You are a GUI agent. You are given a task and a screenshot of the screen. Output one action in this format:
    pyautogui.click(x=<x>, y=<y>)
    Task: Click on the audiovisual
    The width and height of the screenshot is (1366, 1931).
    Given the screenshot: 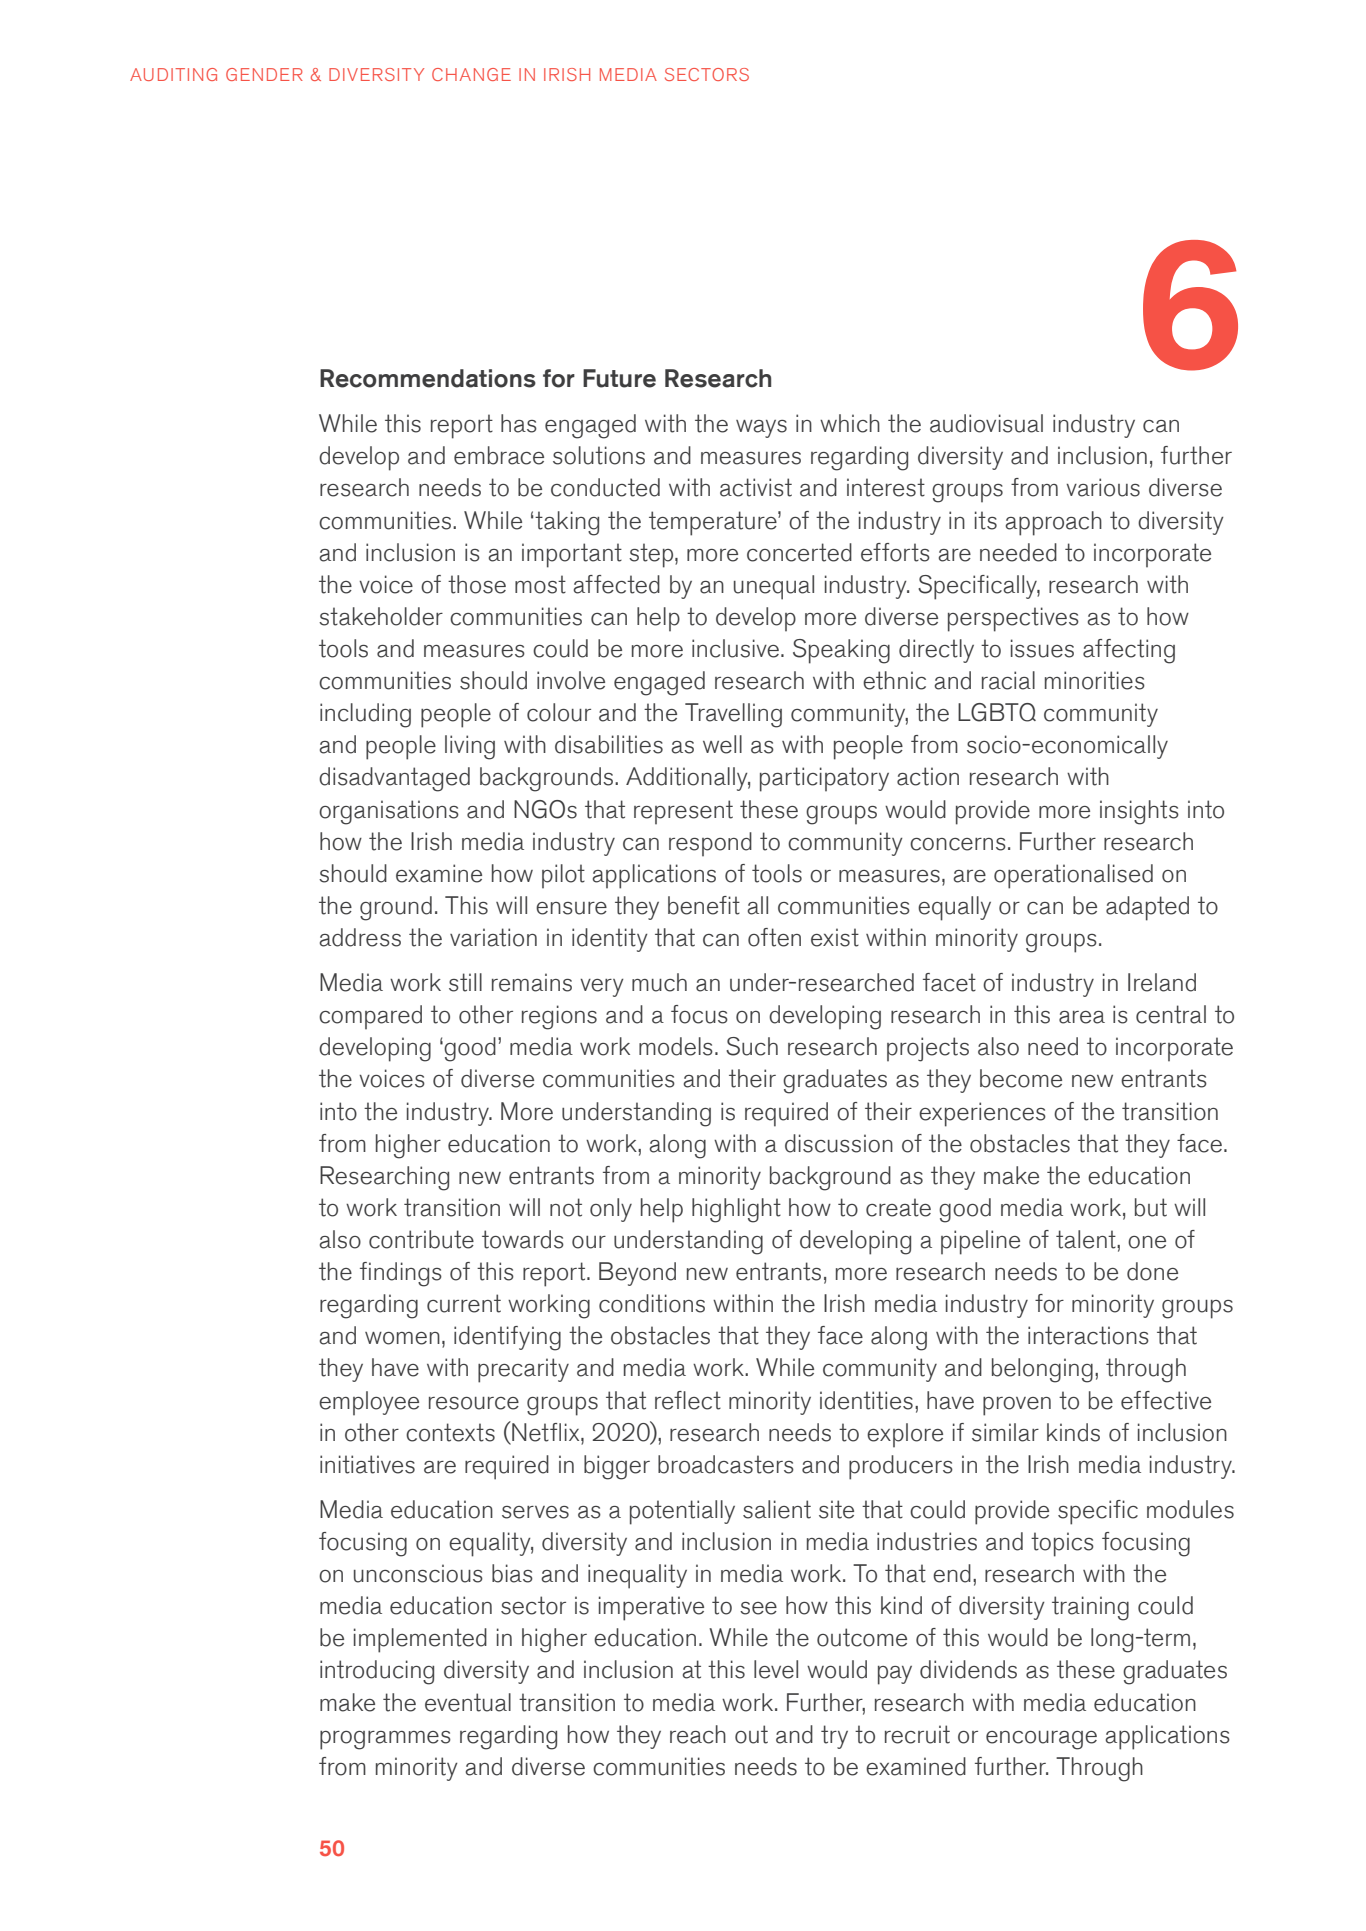 What is the action you would take?
    pyautogui.click(x=986, y=423)
